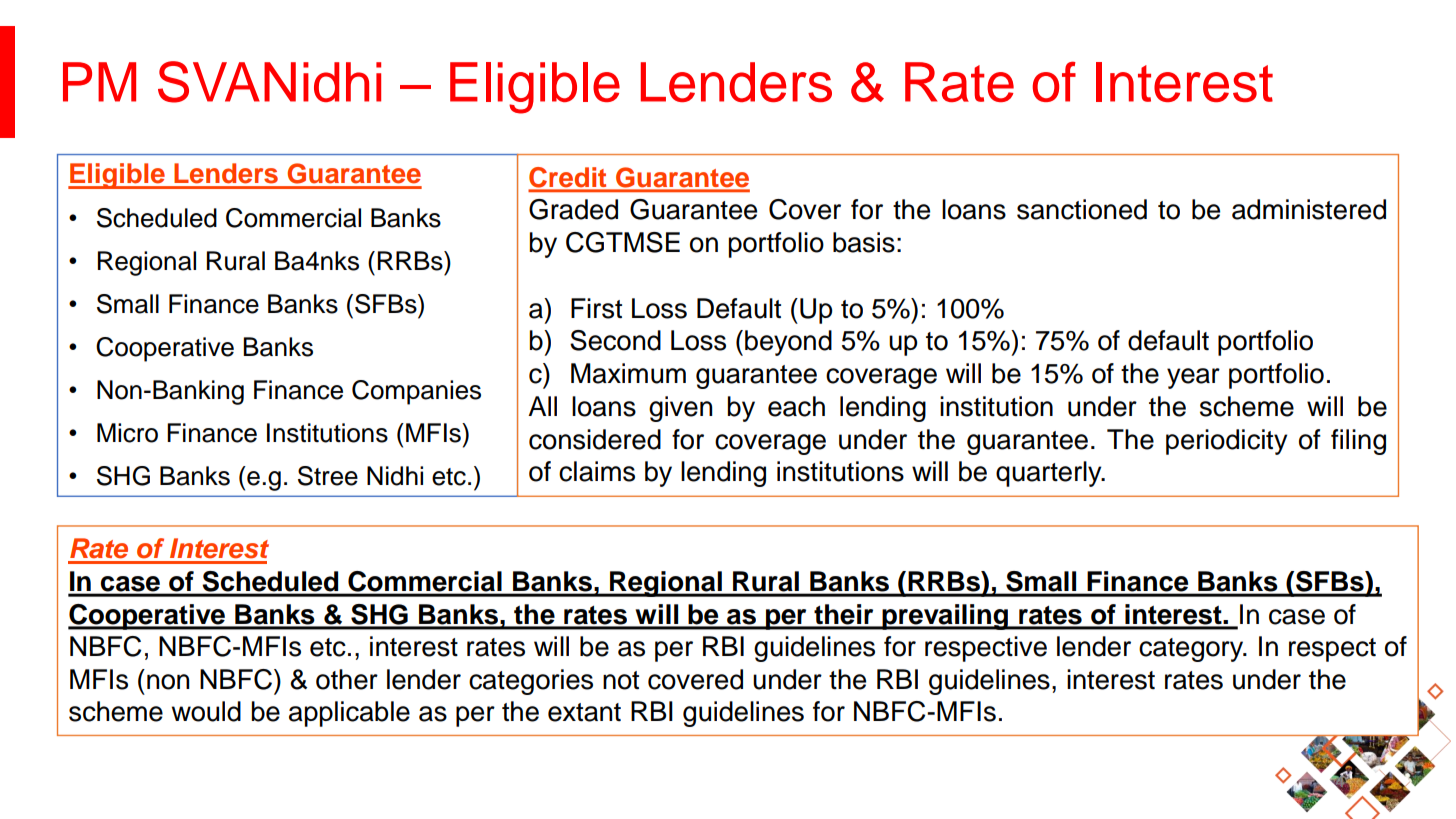 This page has width=1456, height=819. What do you see at coordinates (1193, 378) in the page?
I see `year` at bounding box center [1193, 378].
